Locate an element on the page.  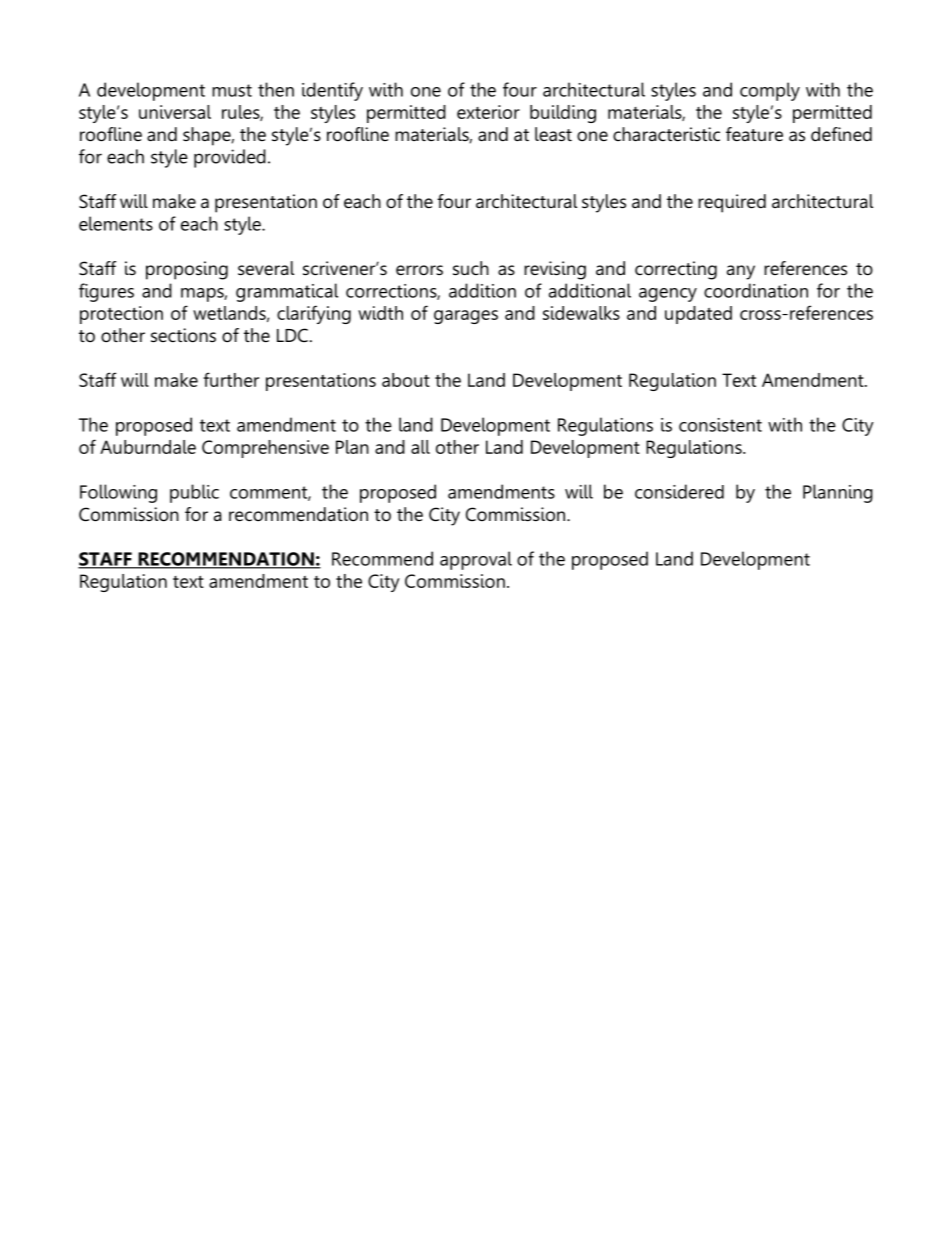
comply is located at coordinates (770, 91).
